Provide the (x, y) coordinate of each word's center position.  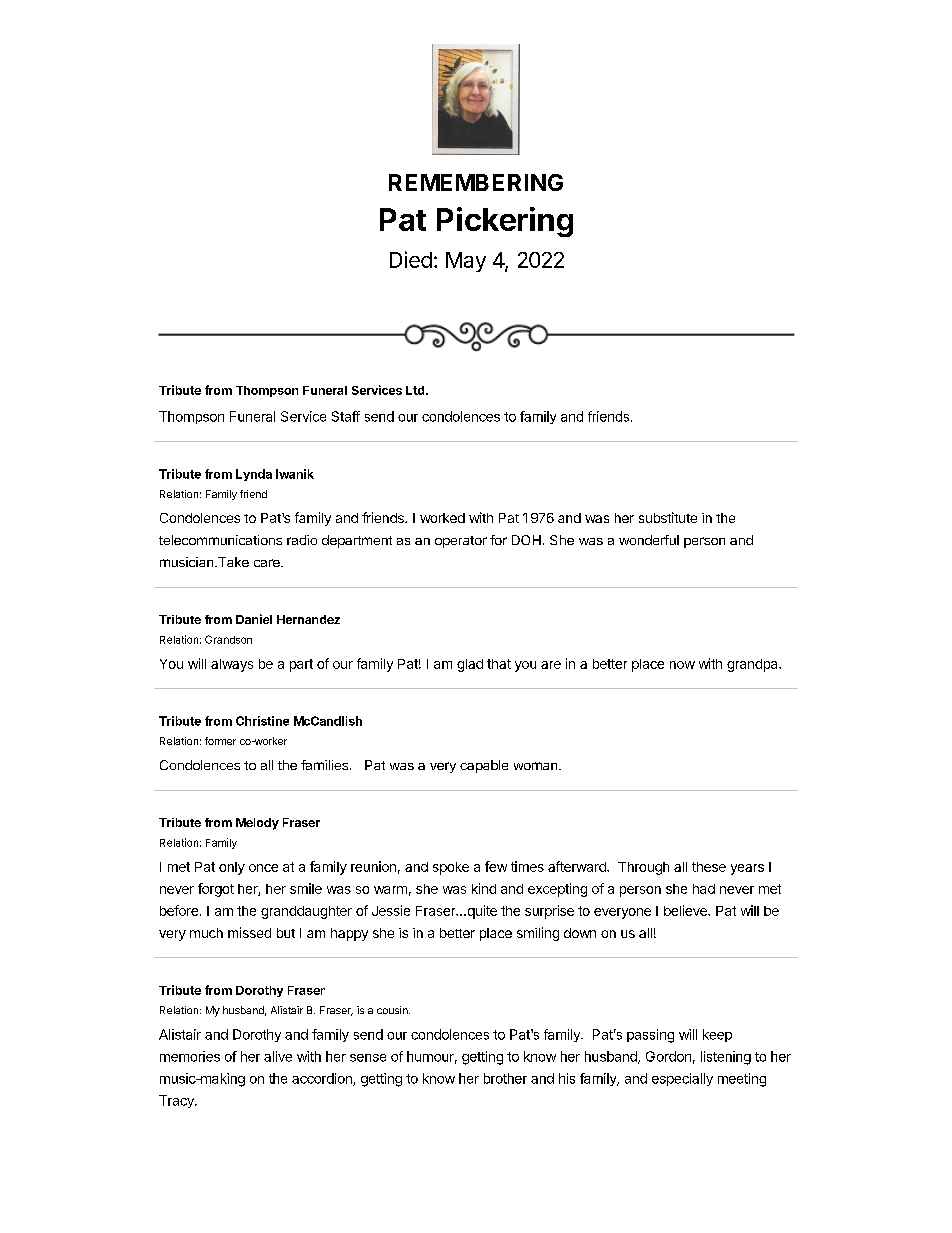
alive (278, 1056)
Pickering (505, 222)
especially (682, 1079)
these (709, 867)
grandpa (753, 665)
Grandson (228, 639)
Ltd (416, 390)
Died (411, 259)
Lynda (254, 475)
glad (470, 665)
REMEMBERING (476, 182)
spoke (451, 868)
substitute (668, 517)
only (232, 868)
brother (505, 1078)
